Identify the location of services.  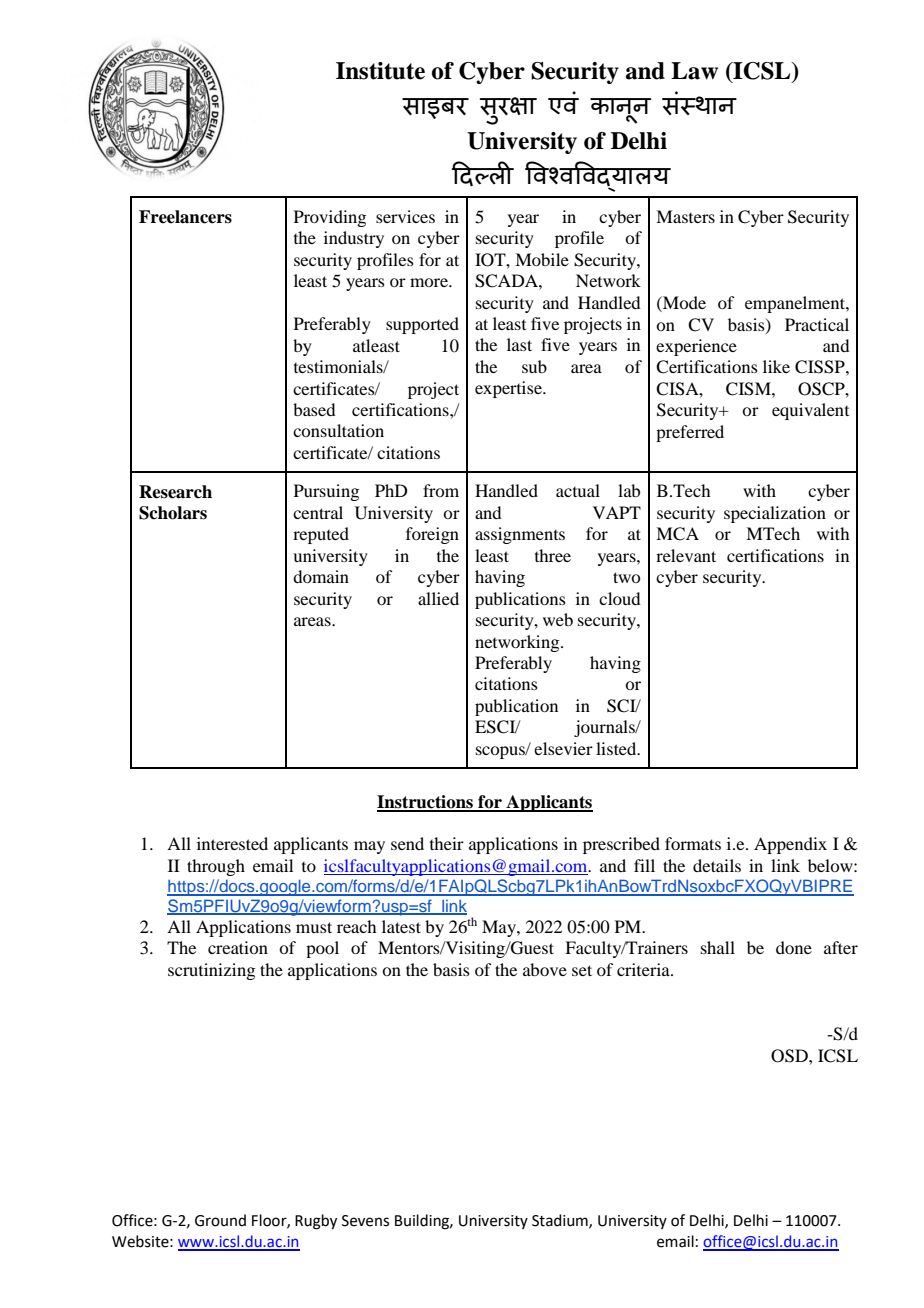
(405, 216).
